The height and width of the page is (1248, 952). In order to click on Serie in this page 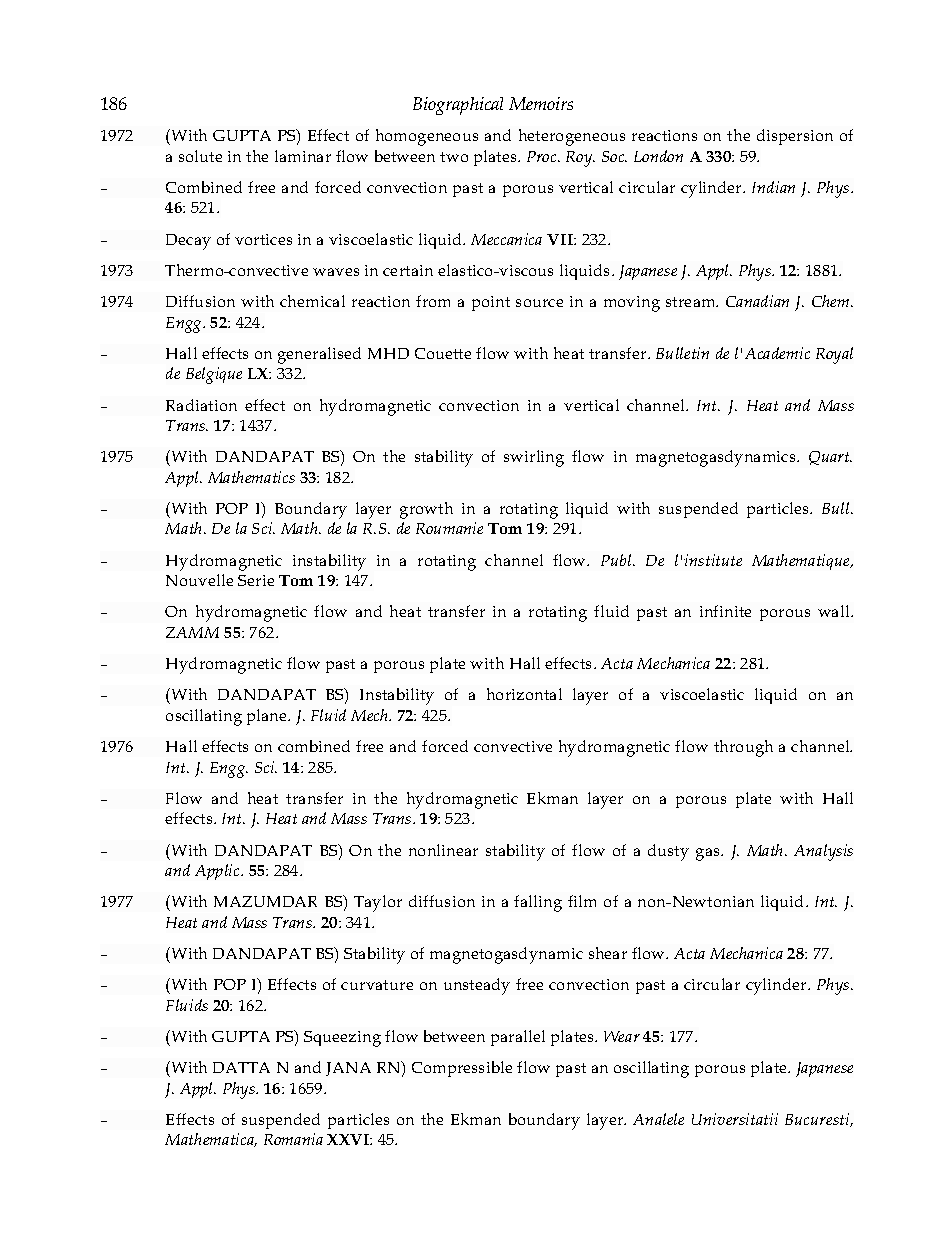, I will do `click(256, 580)`.
